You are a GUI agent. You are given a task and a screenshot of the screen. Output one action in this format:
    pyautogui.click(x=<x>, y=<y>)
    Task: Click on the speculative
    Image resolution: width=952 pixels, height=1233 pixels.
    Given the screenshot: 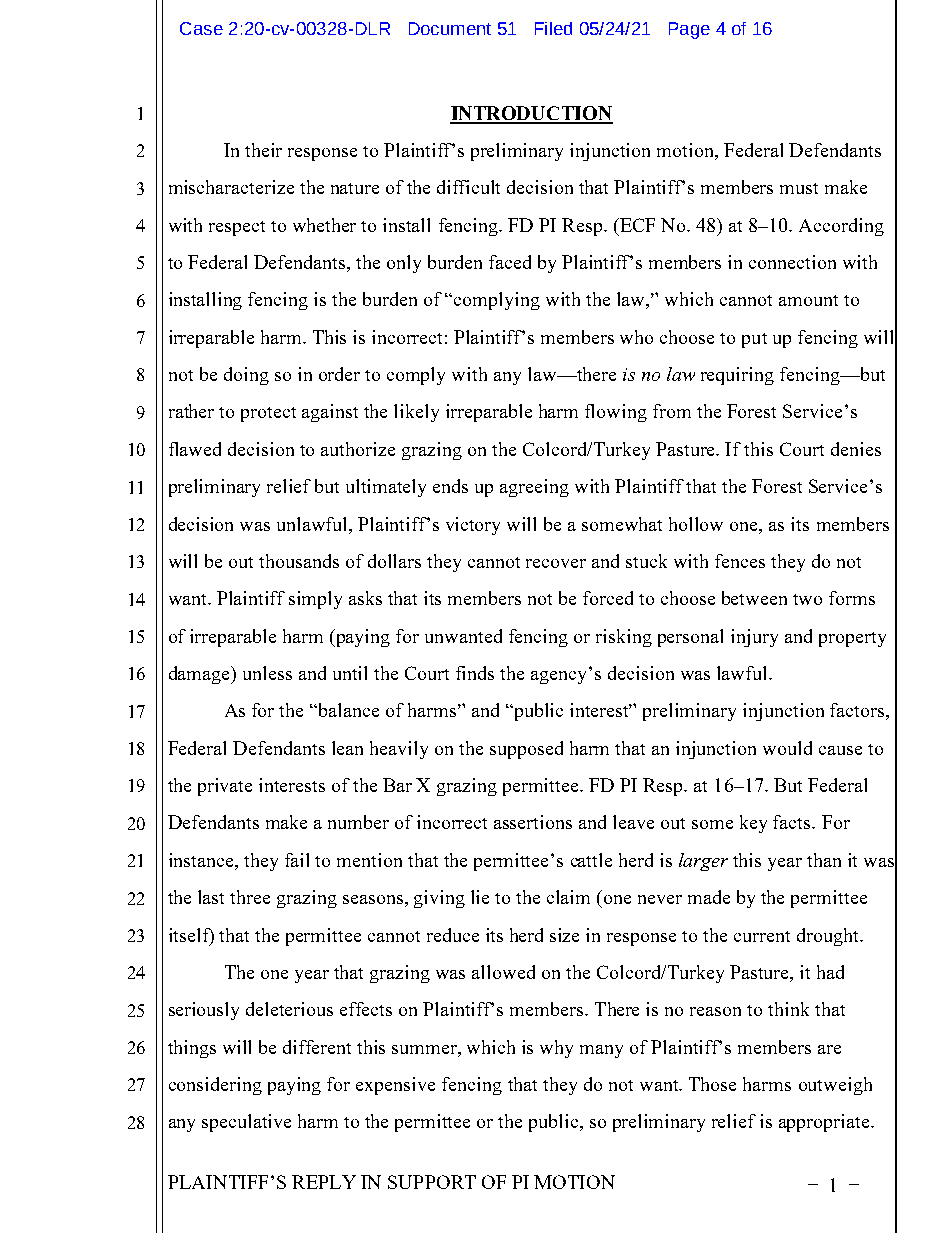 What is the action you would take?
    pyautogui.click(x=246, y=1123)
